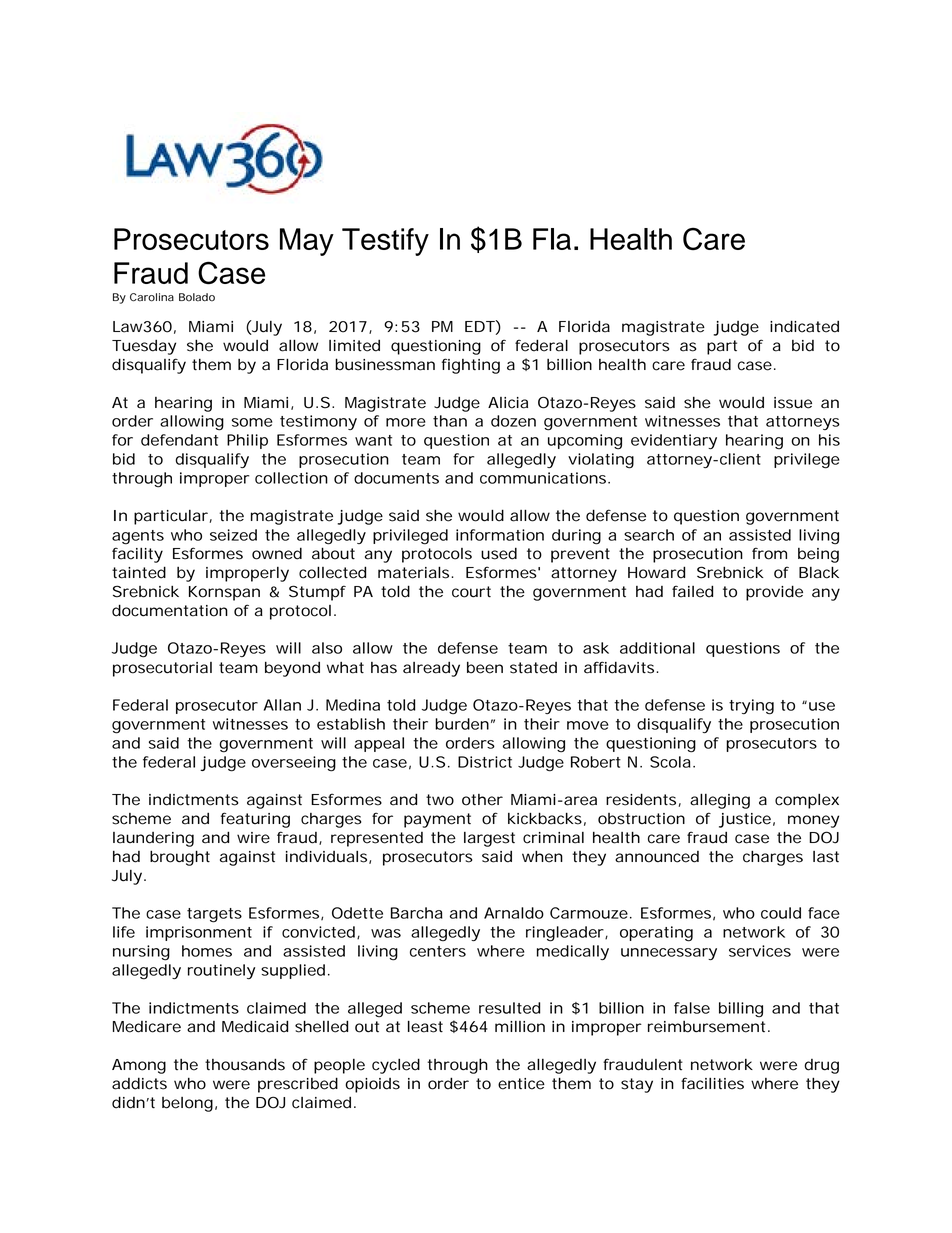  I want to click on Carolina, so click(152, 297).
